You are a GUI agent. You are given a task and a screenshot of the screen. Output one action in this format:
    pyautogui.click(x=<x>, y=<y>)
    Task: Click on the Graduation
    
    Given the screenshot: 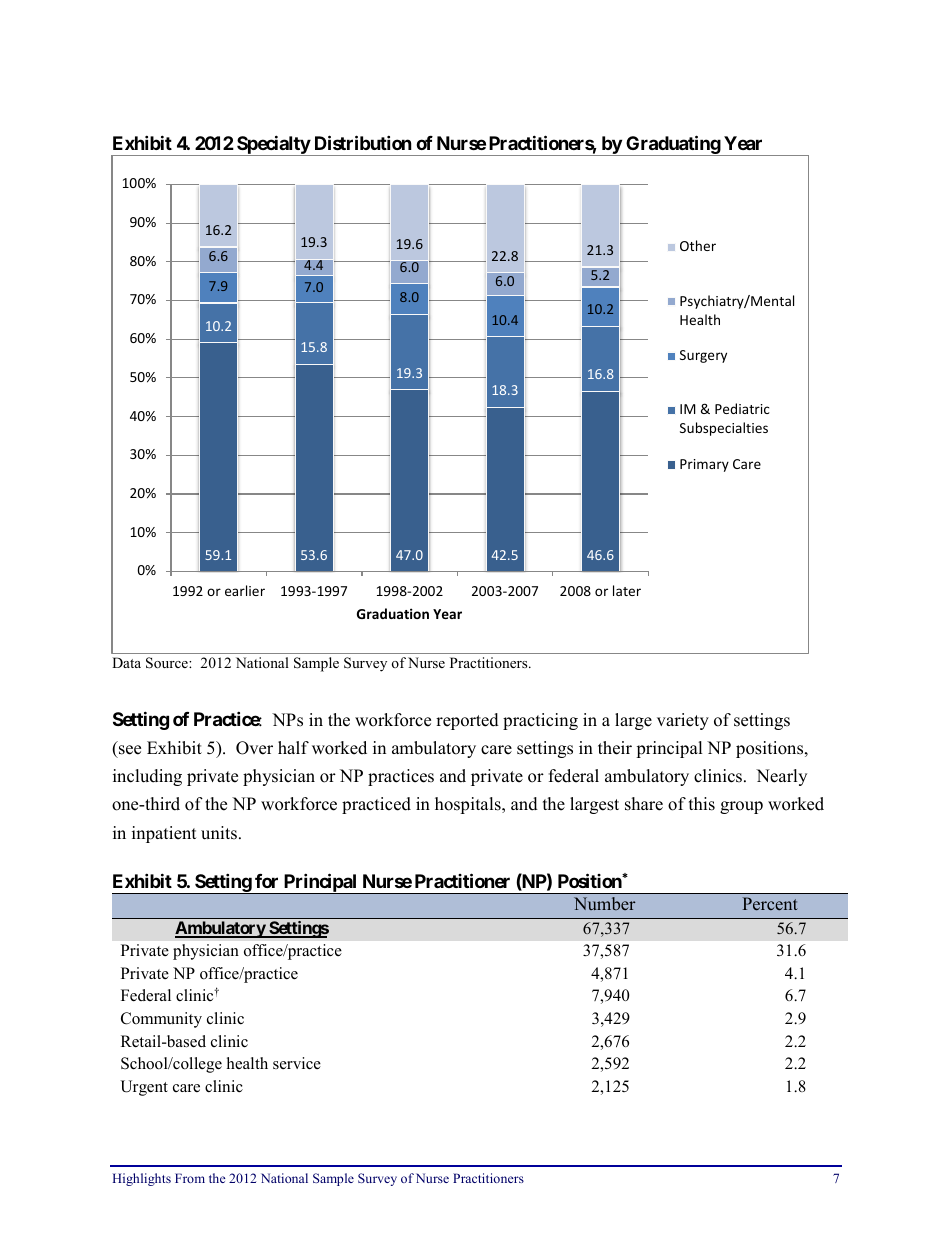 What is the action you would take?
    pyautogui.click(x=393, y=613)
